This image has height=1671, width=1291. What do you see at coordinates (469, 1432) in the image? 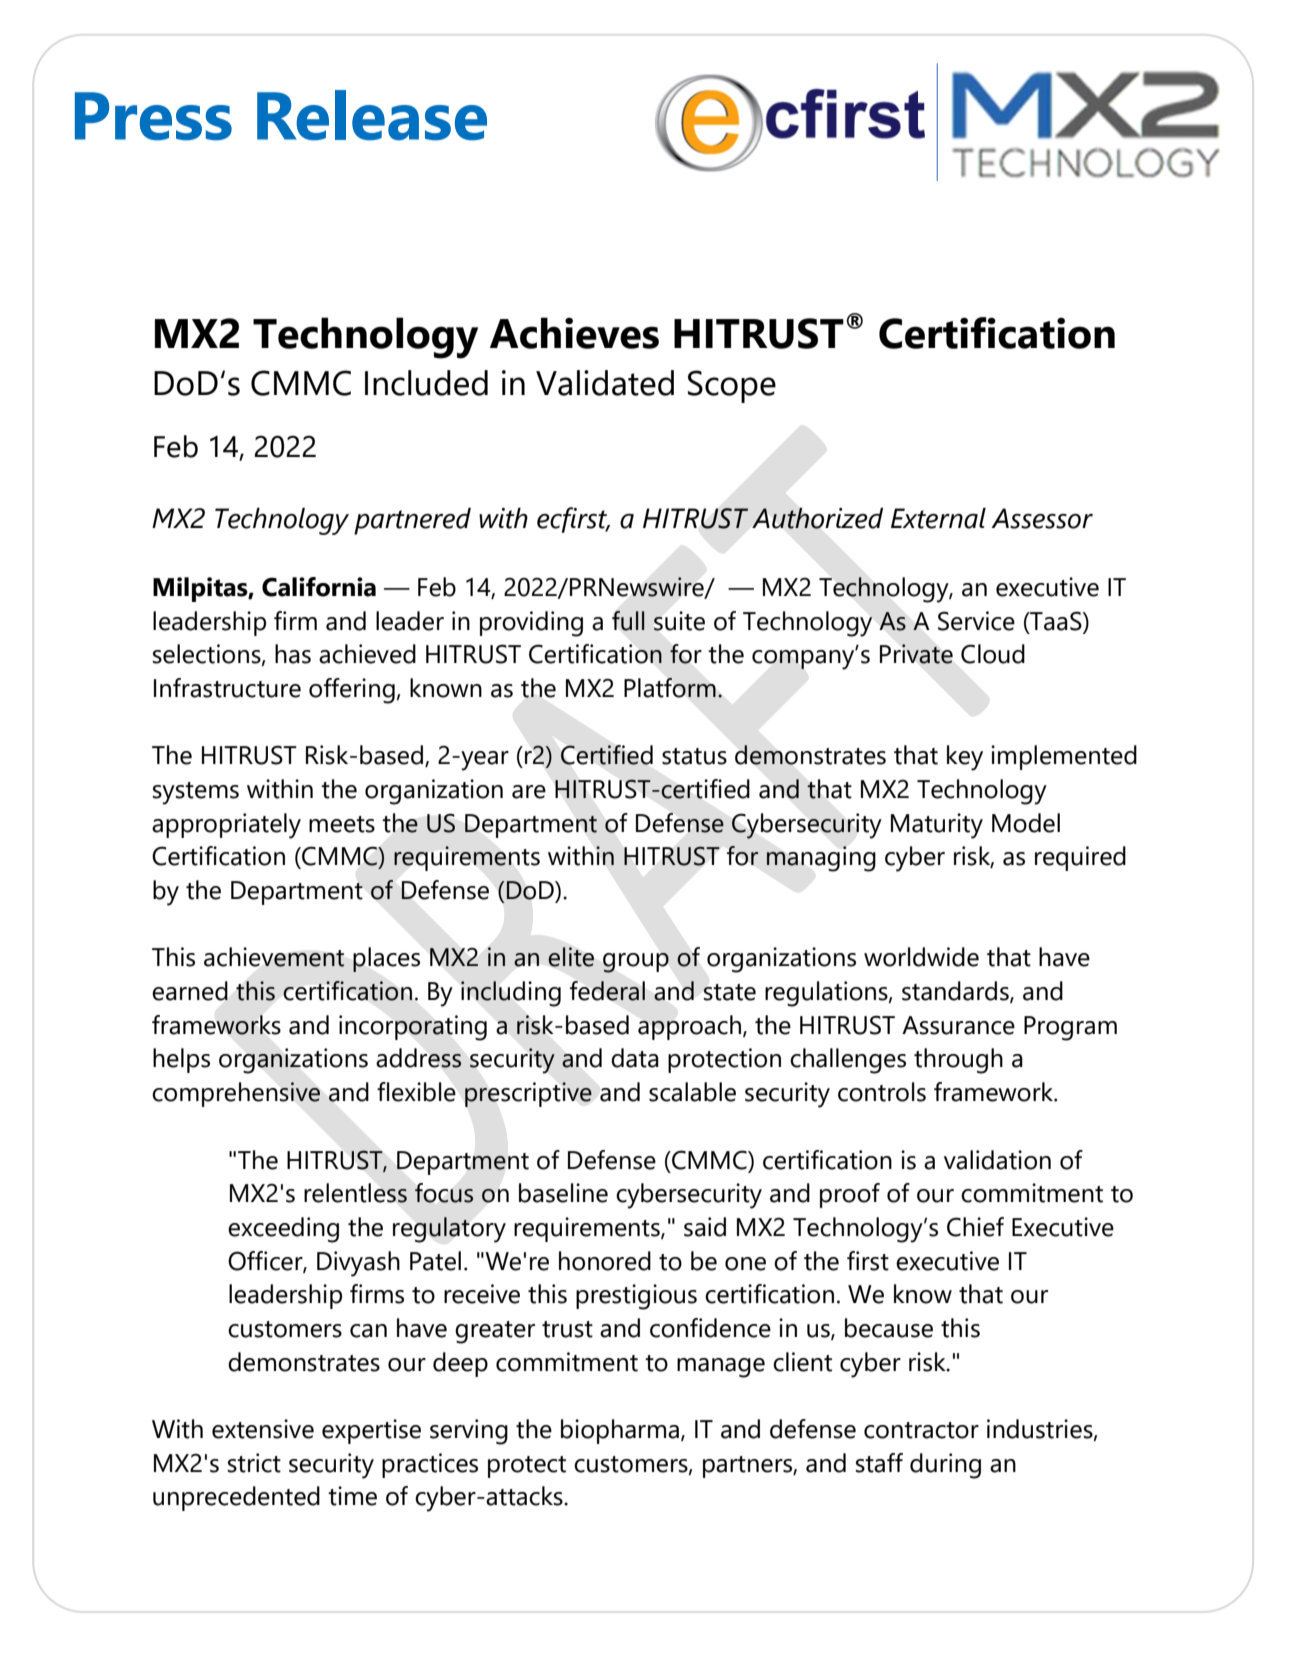
I see `serving` at bounding box center [469, 1432].
